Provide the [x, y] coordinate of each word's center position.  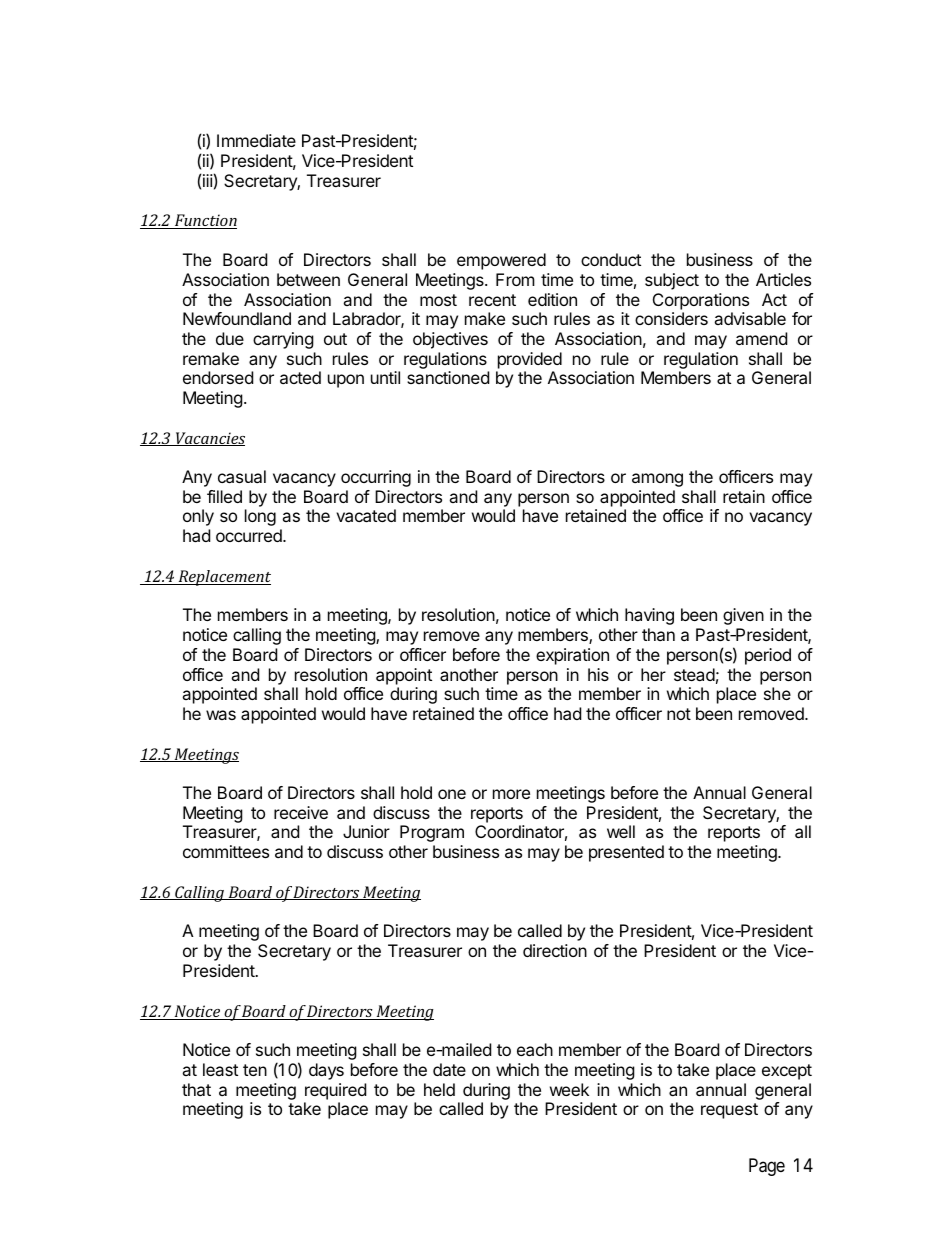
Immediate [256, 140]
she [777, 693]
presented [626, 853]
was [221, 715]
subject [672, 281]
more [511, 794]
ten [255, 1070]
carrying [283, 340]
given [743, 616]
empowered [501, 261]
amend [761, 338]
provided [530, 360]
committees [226, 851]
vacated [366, 515]
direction [555, 950]
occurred [250, 535]
